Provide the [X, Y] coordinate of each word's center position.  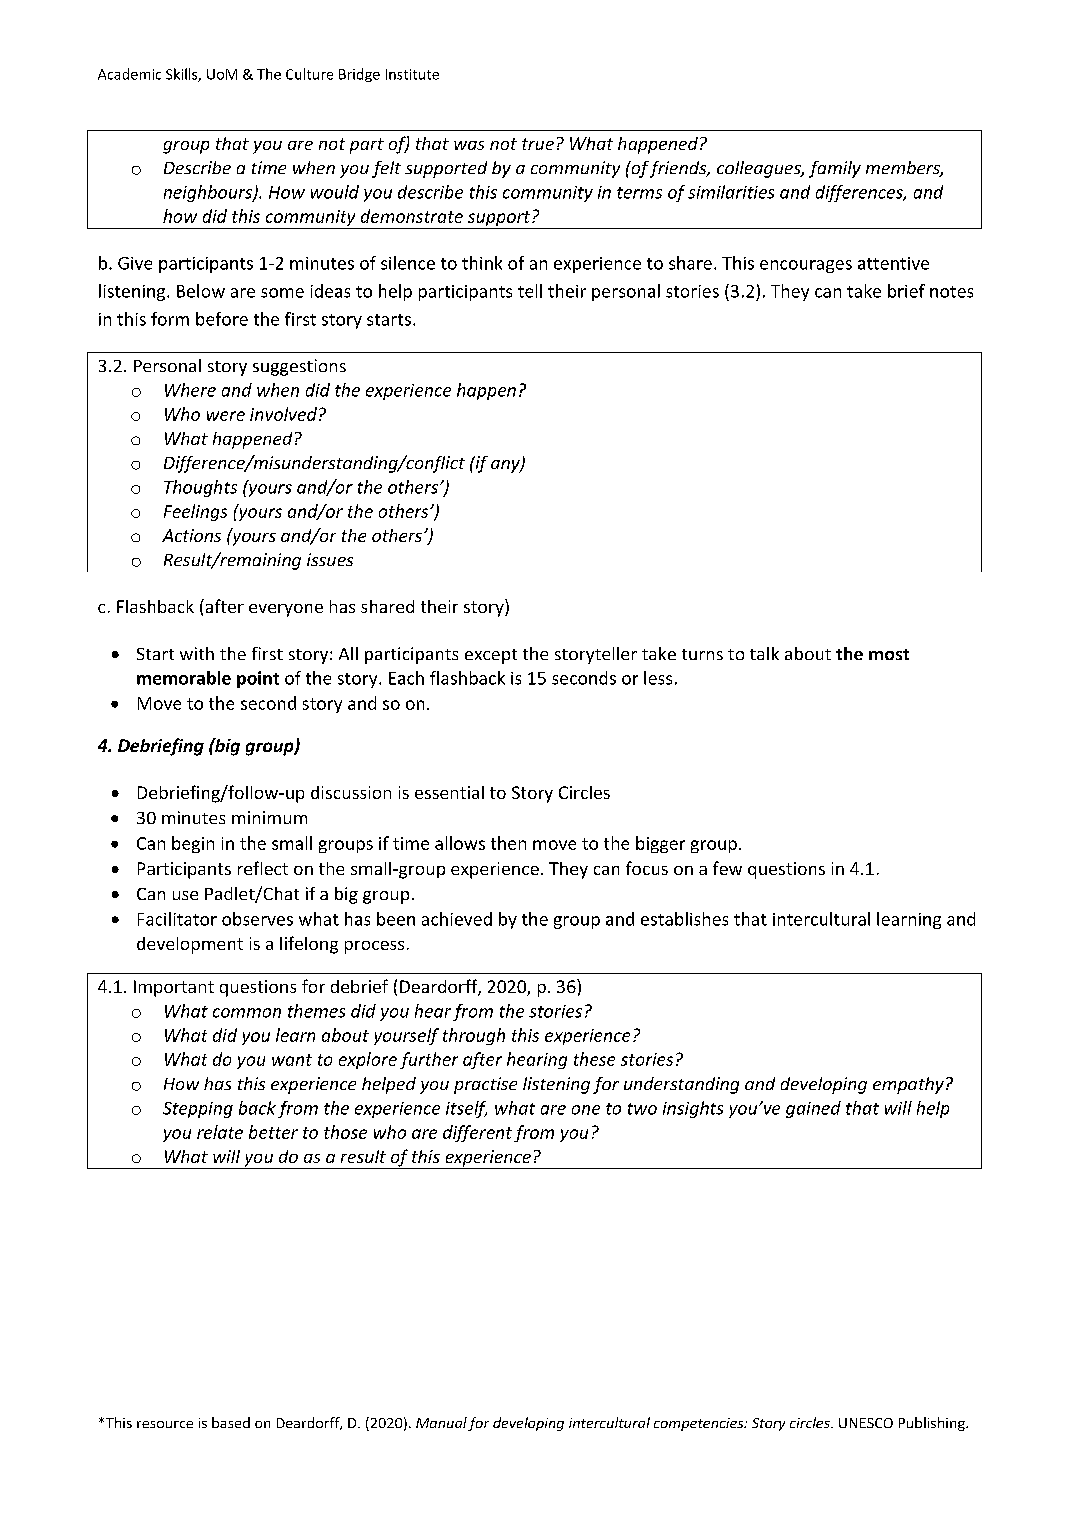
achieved [457, 919]
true [538, 144]
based [231, 1422]
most [889, 654]
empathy [908, 1085]
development [190, 945]
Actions [191, 535]
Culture [309, 74]
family [835, 169]
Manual [441, 1422]
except [491, 656]
